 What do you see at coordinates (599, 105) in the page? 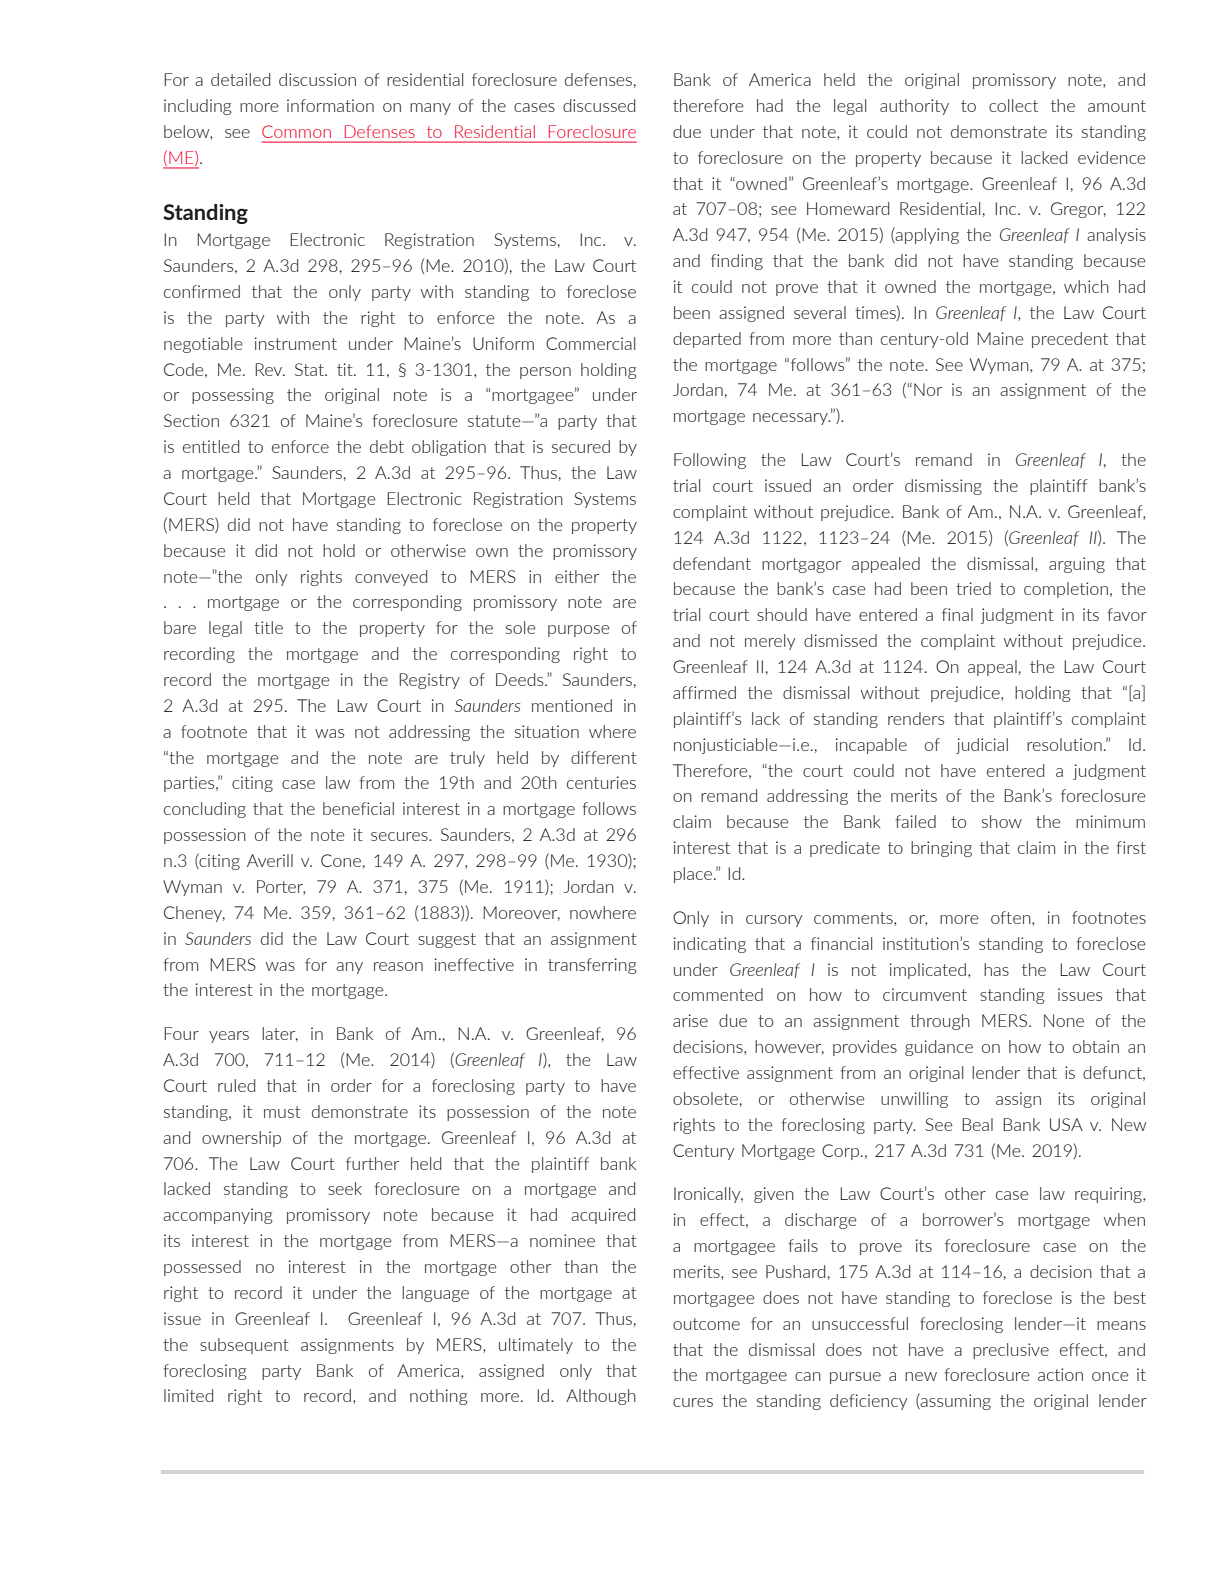
I see `discussed` at bounding box center [599, 105].
